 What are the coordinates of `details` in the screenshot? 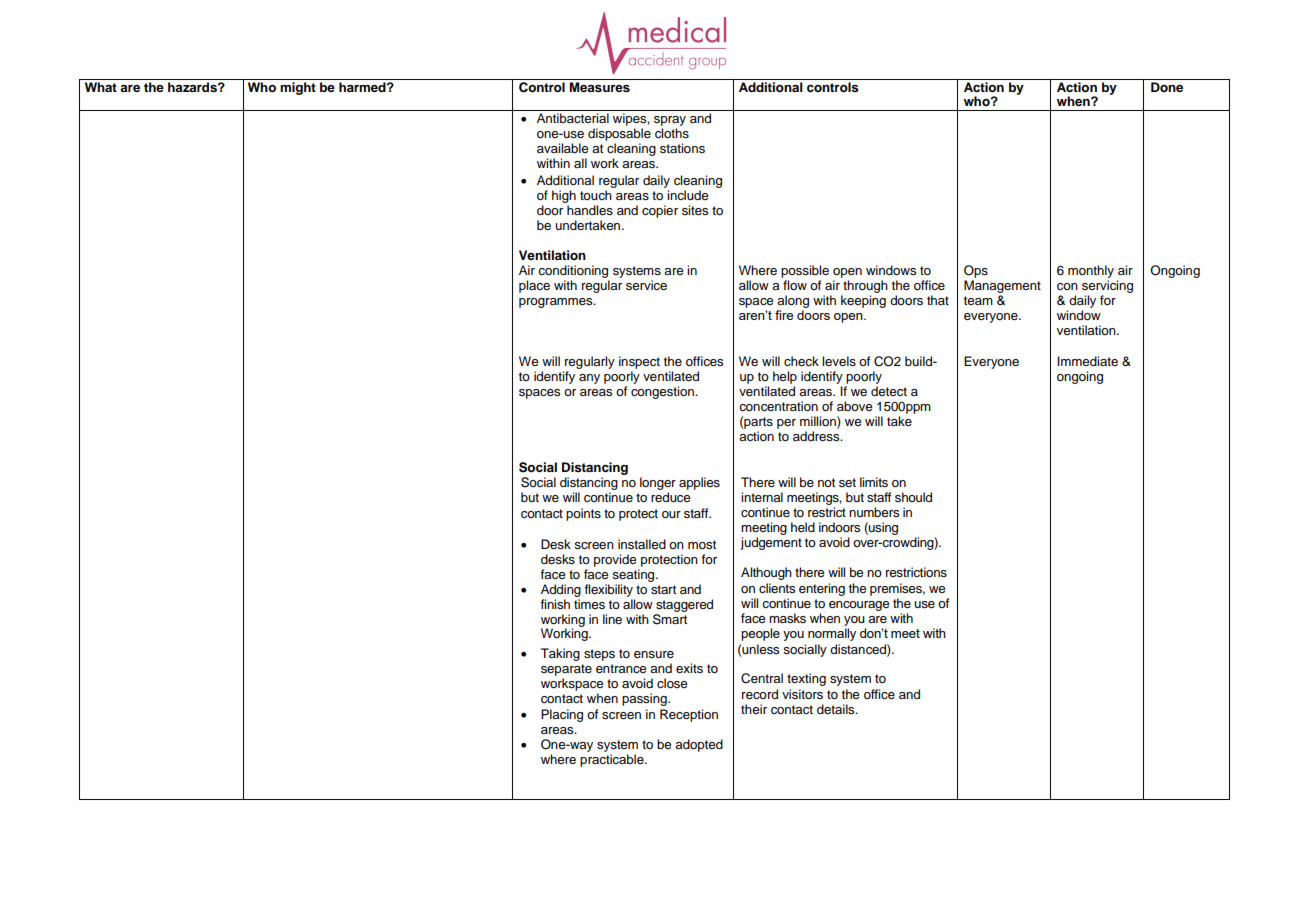 It's located at (837, 709).
